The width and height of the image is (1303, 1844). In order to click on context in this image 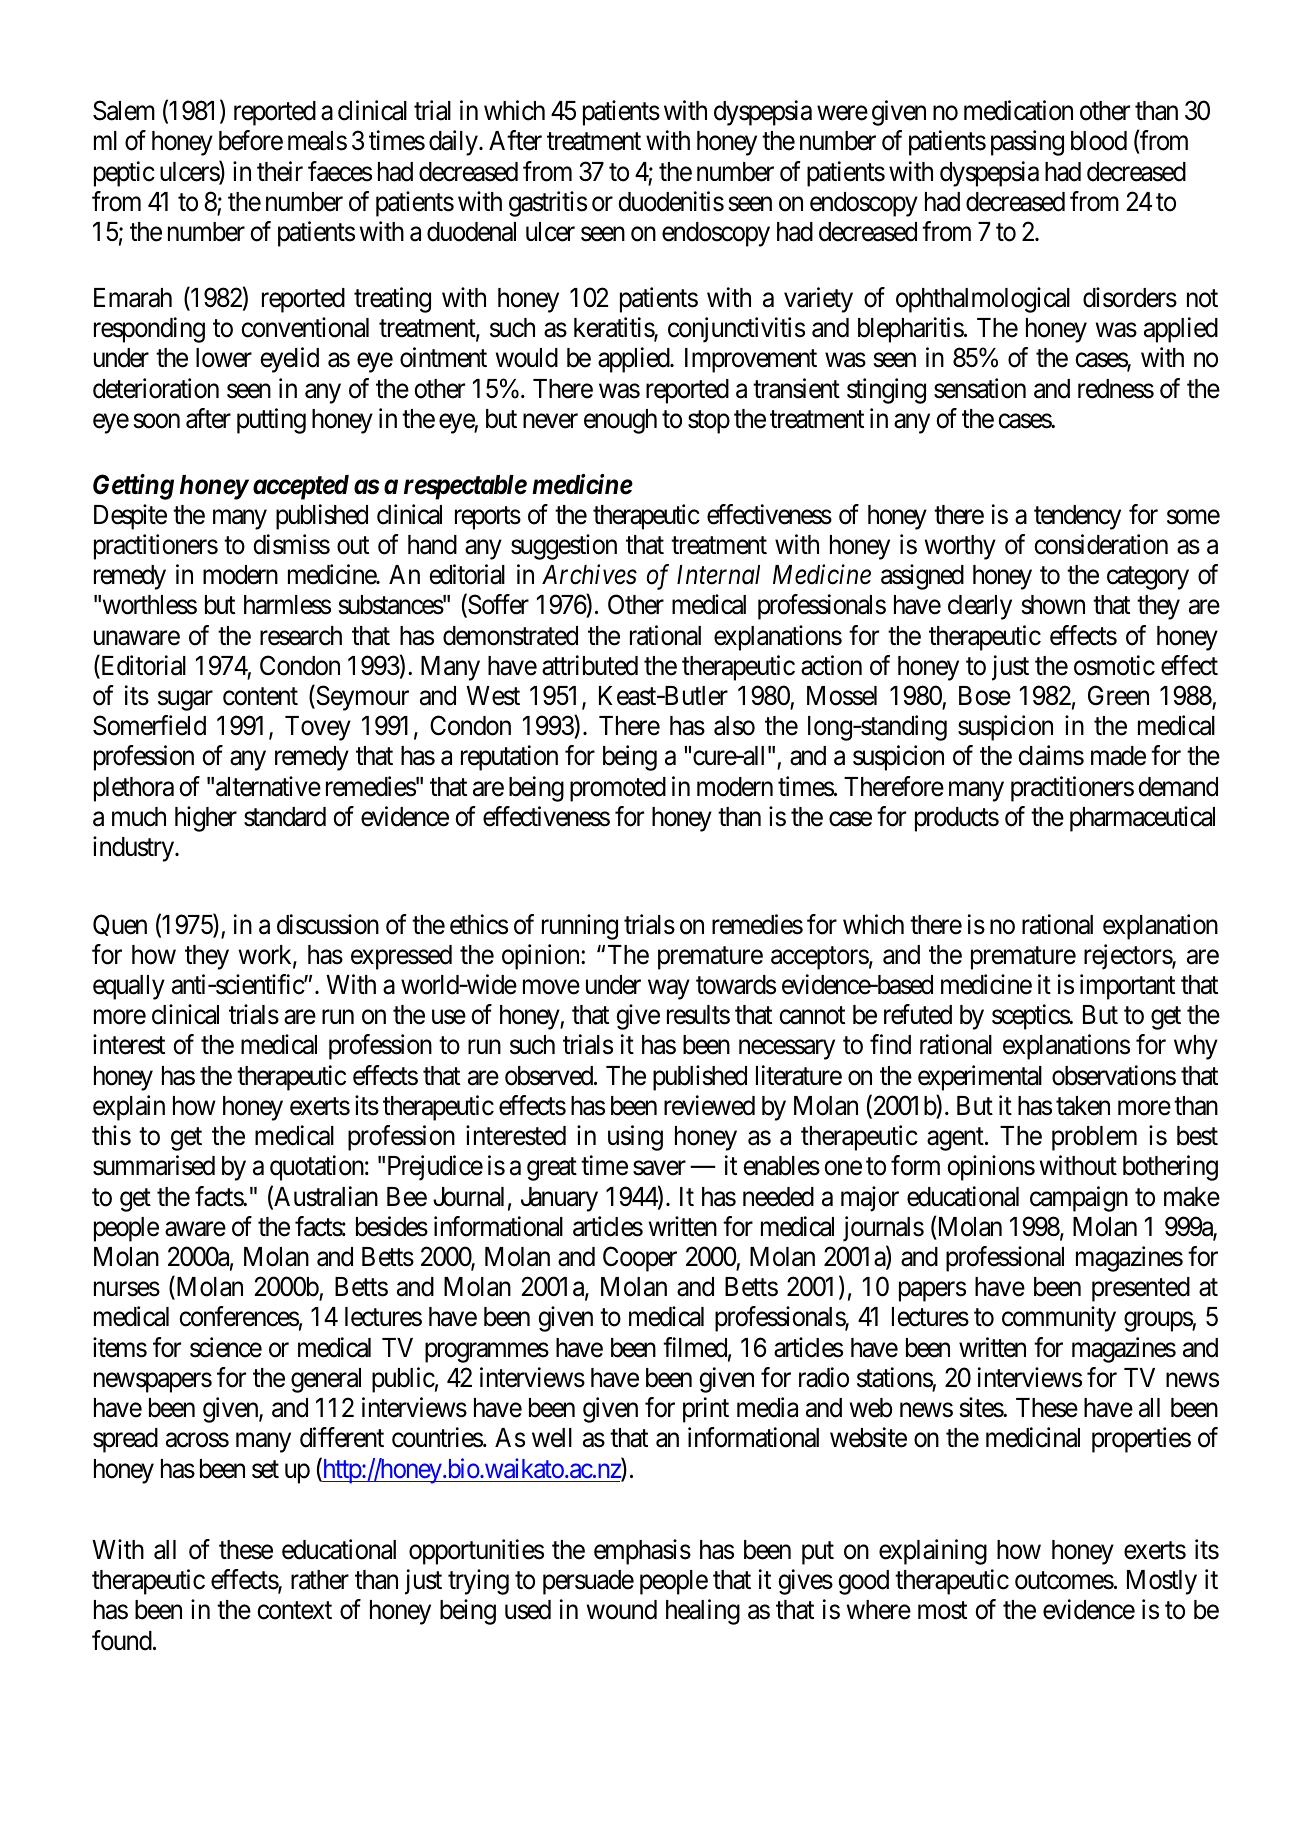, I will do `click(295, 1611)`.
